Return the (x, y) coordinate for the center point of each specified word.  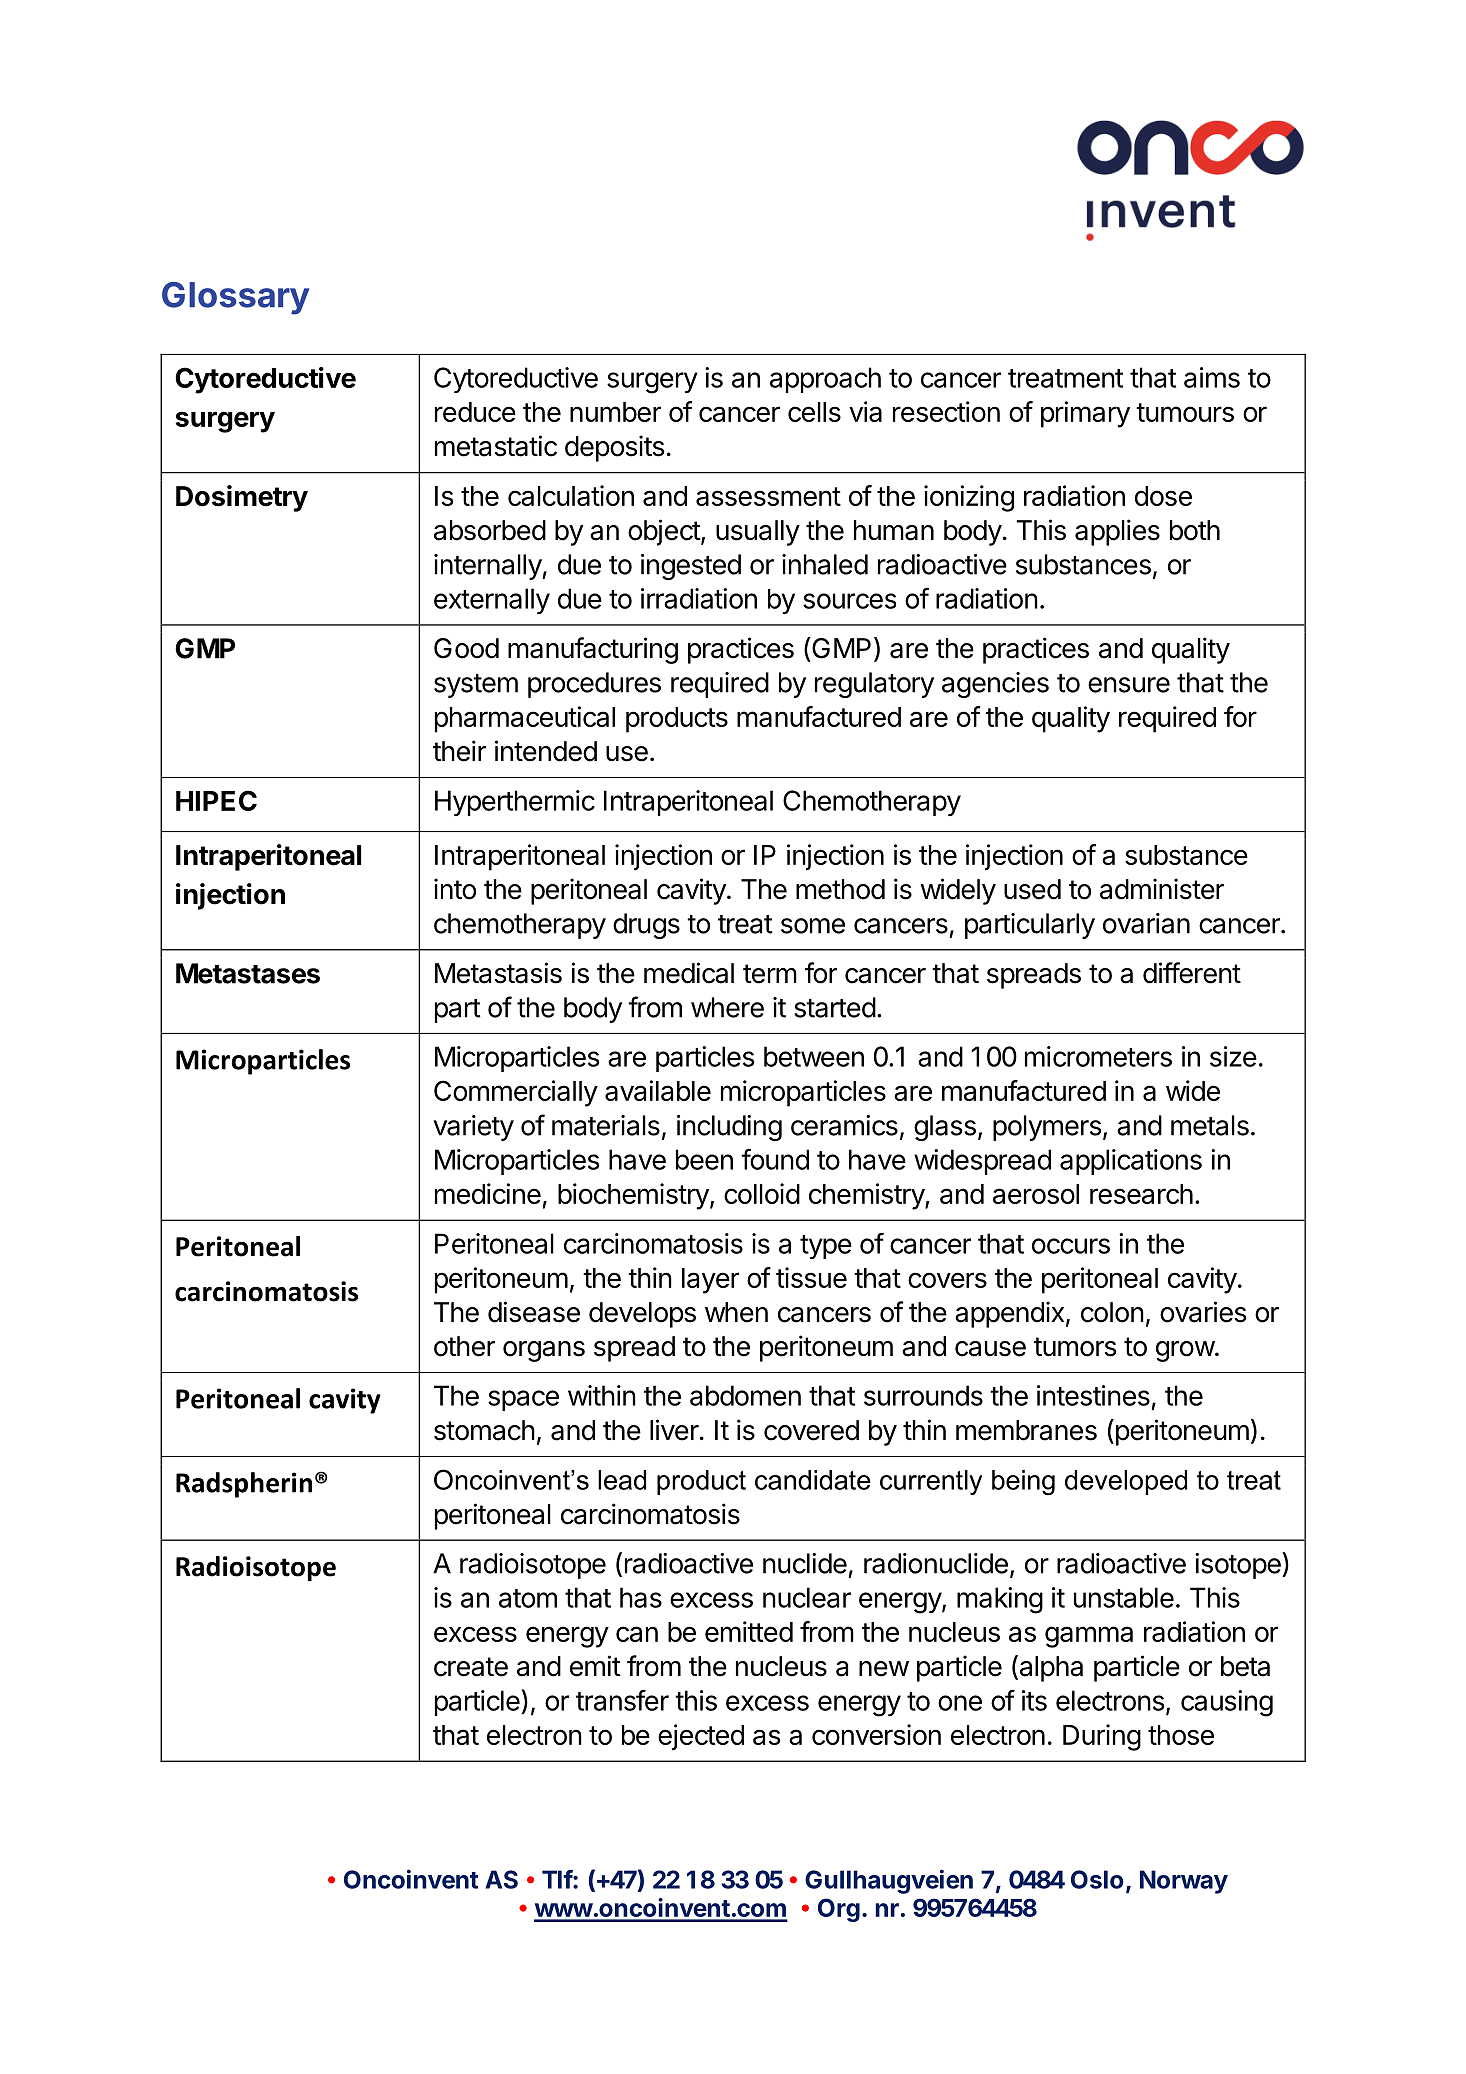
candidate (813, 1480)
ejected (701, 1737)
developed (1126, 1482)
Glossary (235, 298)
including (729, 1128)
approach (825, 380)
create (471, 1667)
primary (1085, 414)
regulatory (874, 685)
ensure (1129, 685)
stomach (484, 1430)
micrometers (1098, 1056)
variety (473, 1128)
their (459, 751)
